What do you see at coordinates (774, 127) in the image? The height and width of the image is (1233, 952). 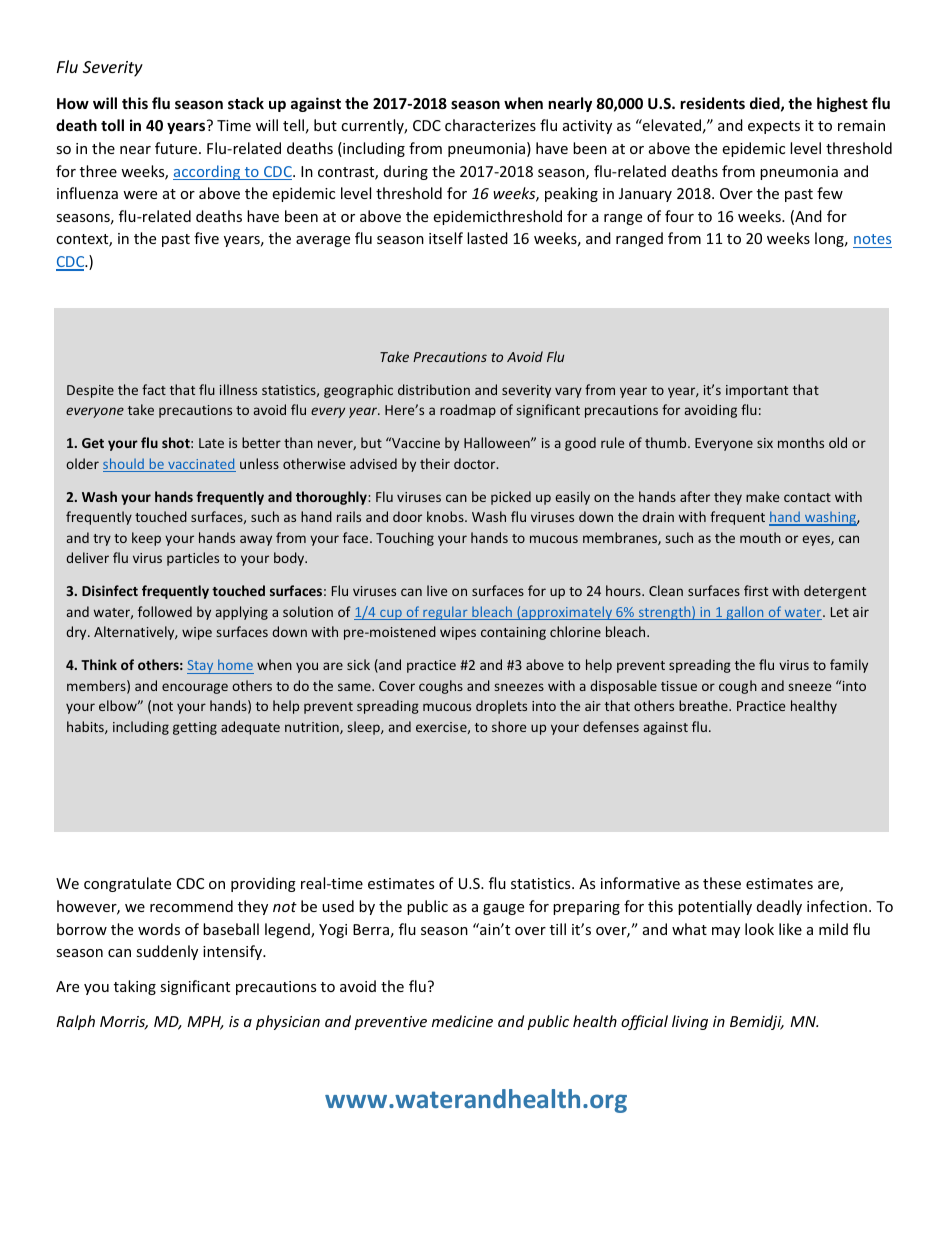 I see `expects` at bounding box center [774, 127].
